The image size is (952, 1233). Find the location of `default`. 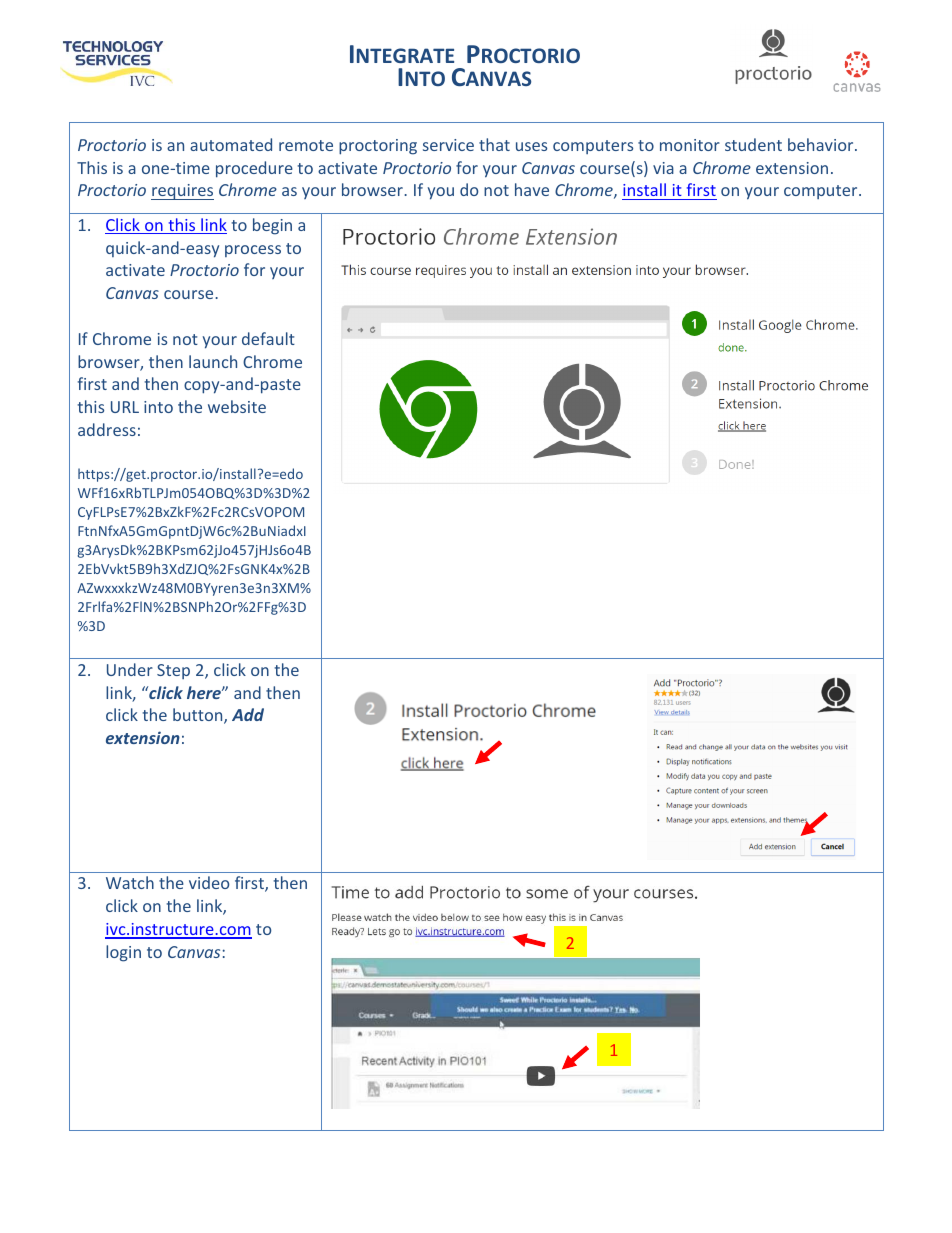

default is located at coordinates (268, 338).
